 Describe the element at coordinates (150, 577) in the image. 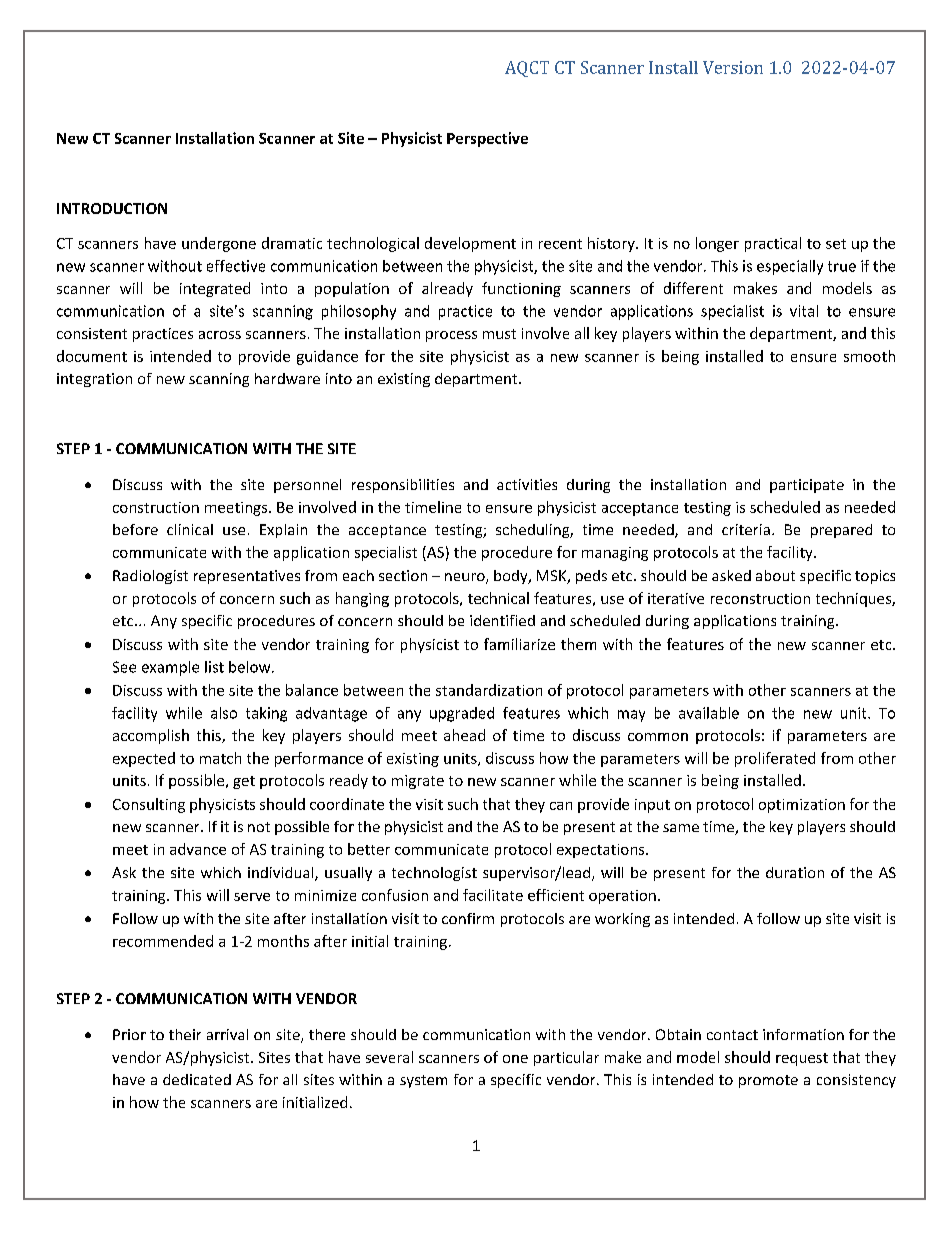

I see `Radiologist` at that location.
